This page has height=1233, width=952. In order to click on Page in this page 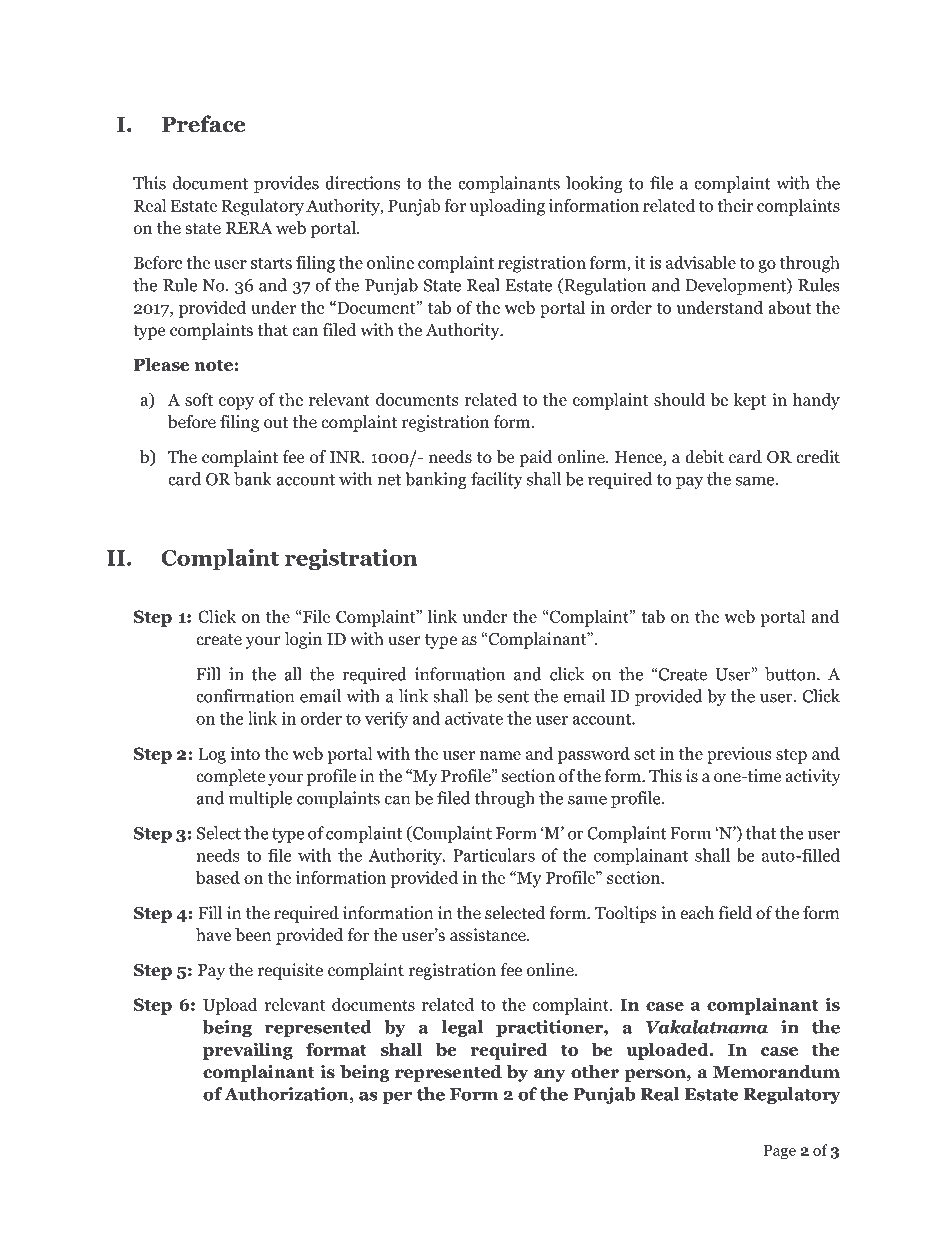, I will do `click(780, 1152)`.
